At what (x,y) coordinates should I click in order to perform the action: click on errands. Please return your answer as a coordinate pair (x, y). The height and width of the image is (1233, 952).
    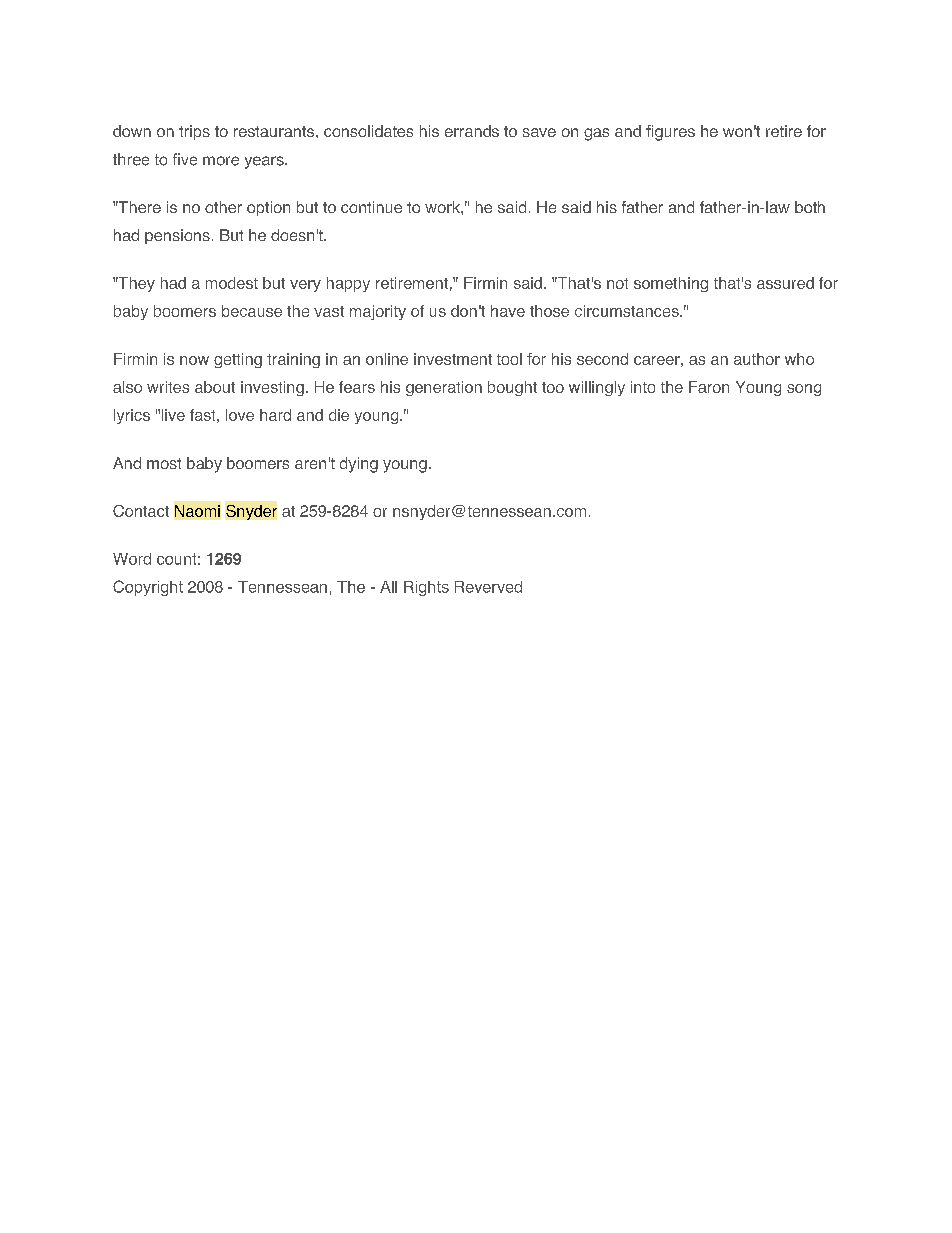
    Looking at the image, I should click on (472, 131).
